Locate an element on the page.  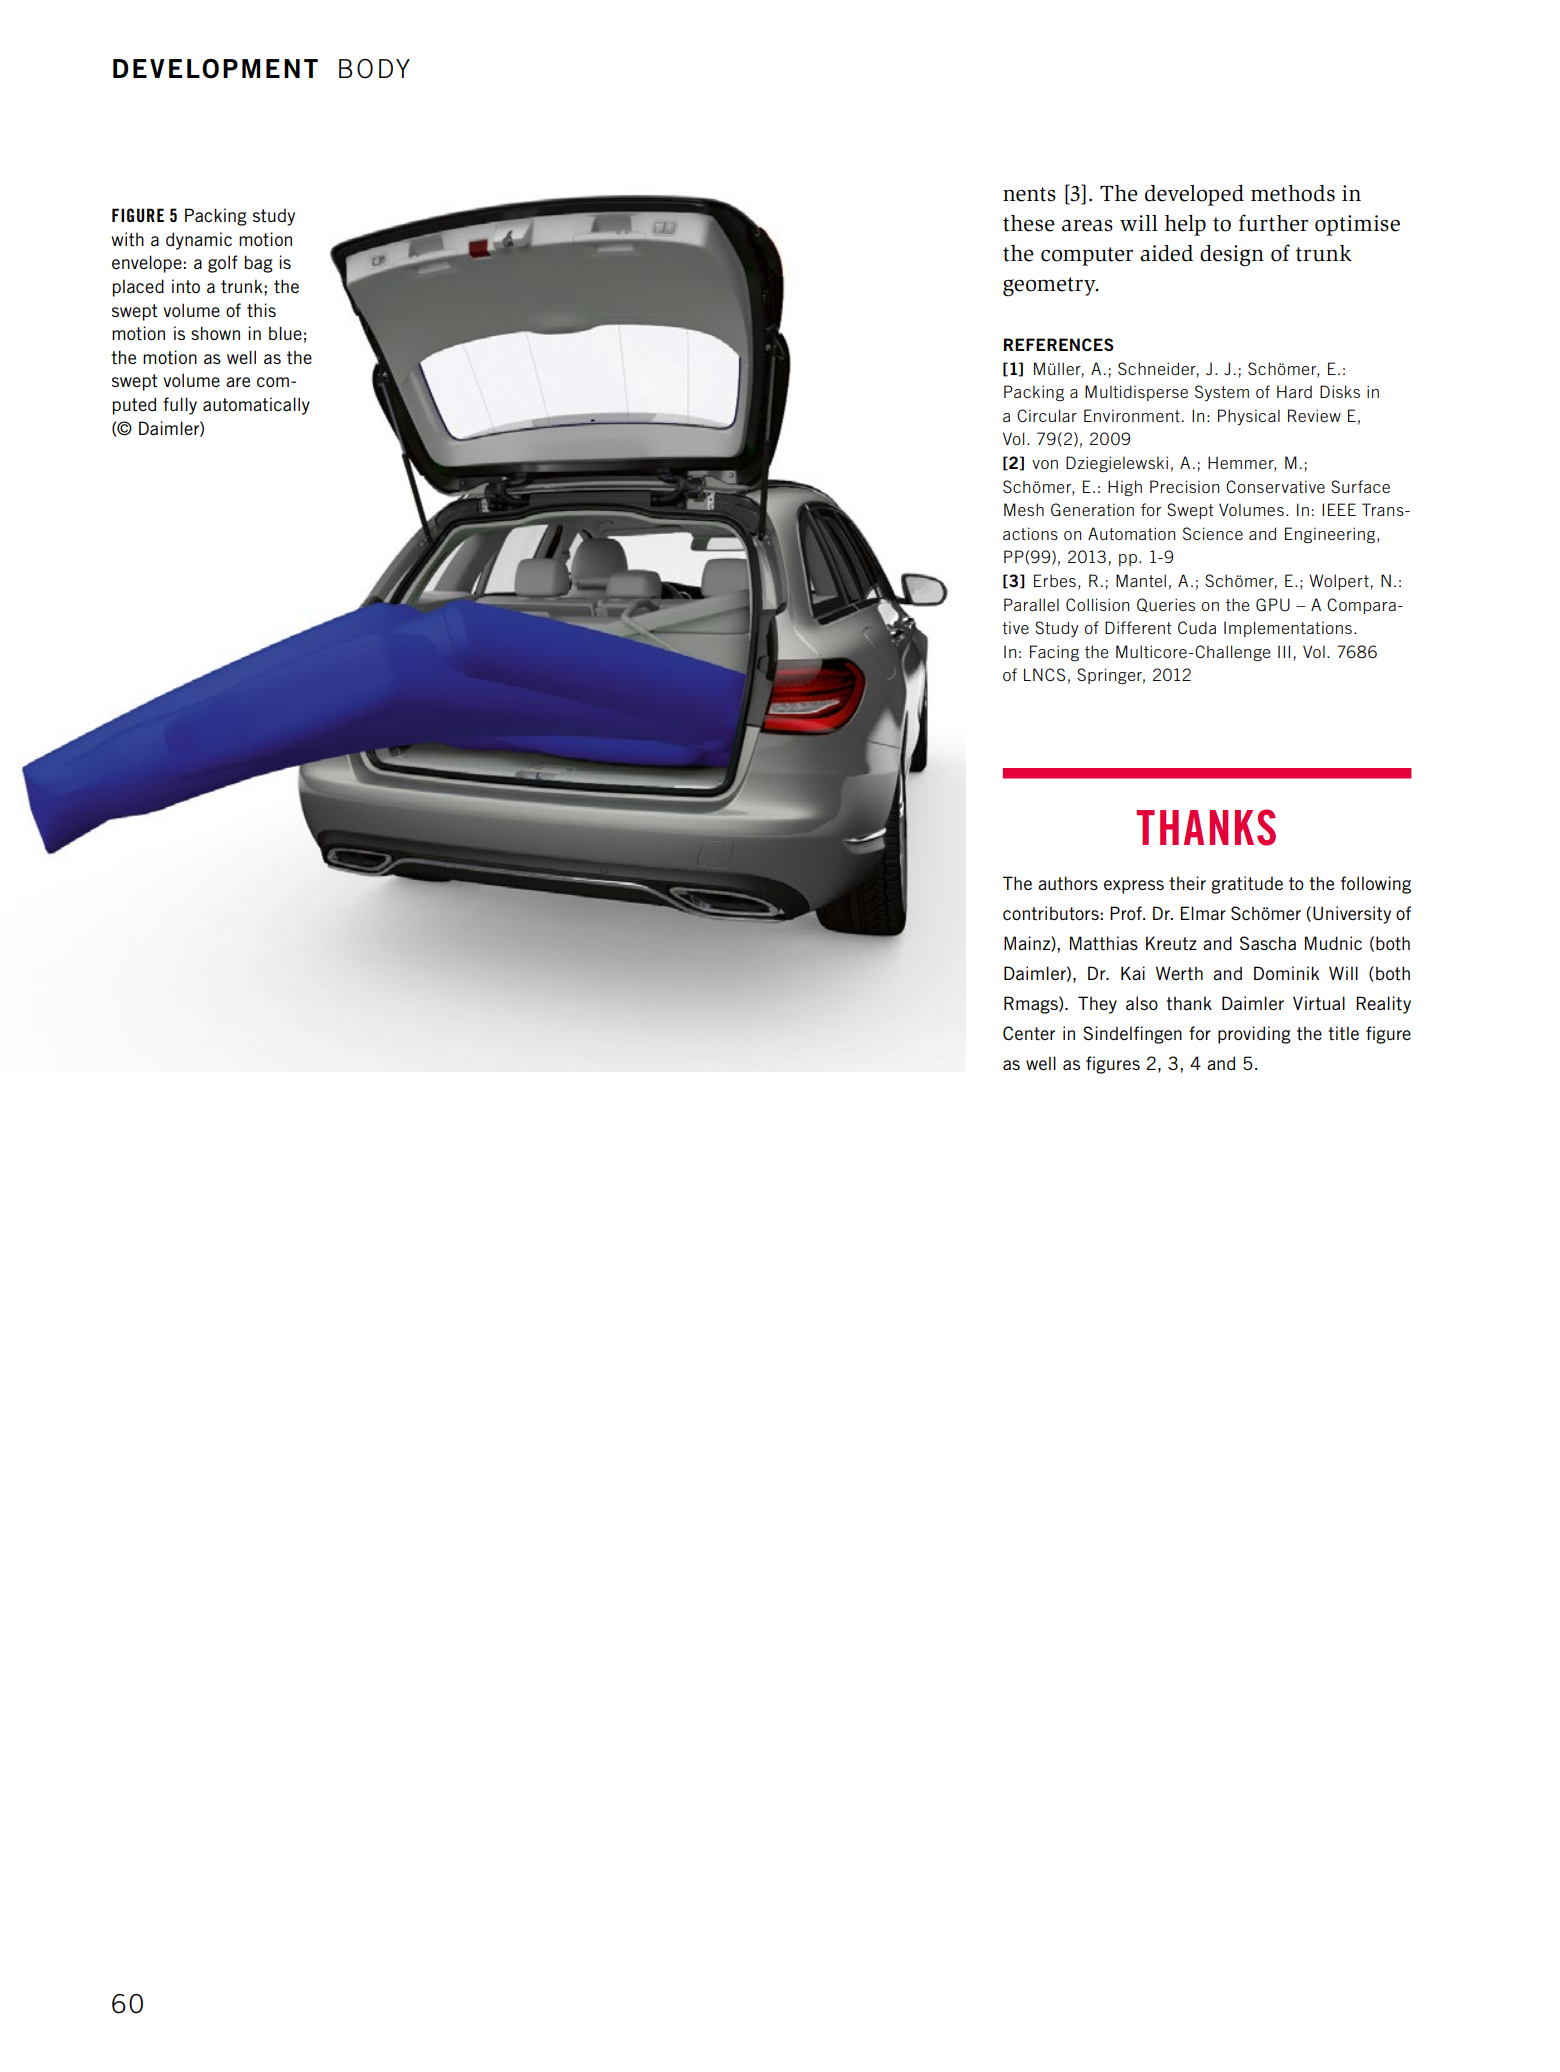
Mesh is located at coordinates (1024, 509).
